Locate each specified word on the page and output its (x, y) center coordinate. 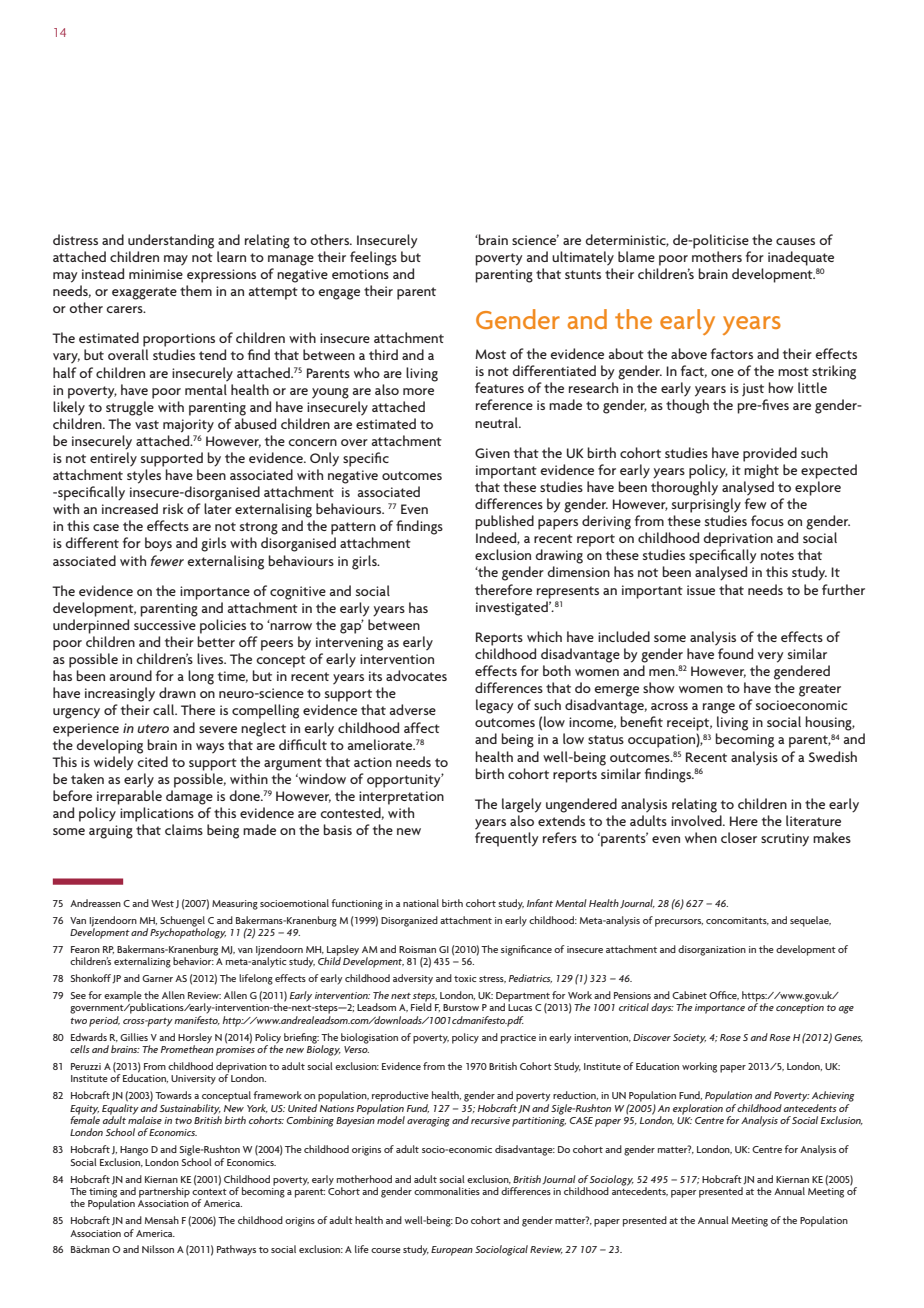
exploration (698, 1108)
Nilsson (158, 1249)
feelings (373, 258)
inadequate (801, 258)
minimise (156, 274)
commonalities (447, 1191)
